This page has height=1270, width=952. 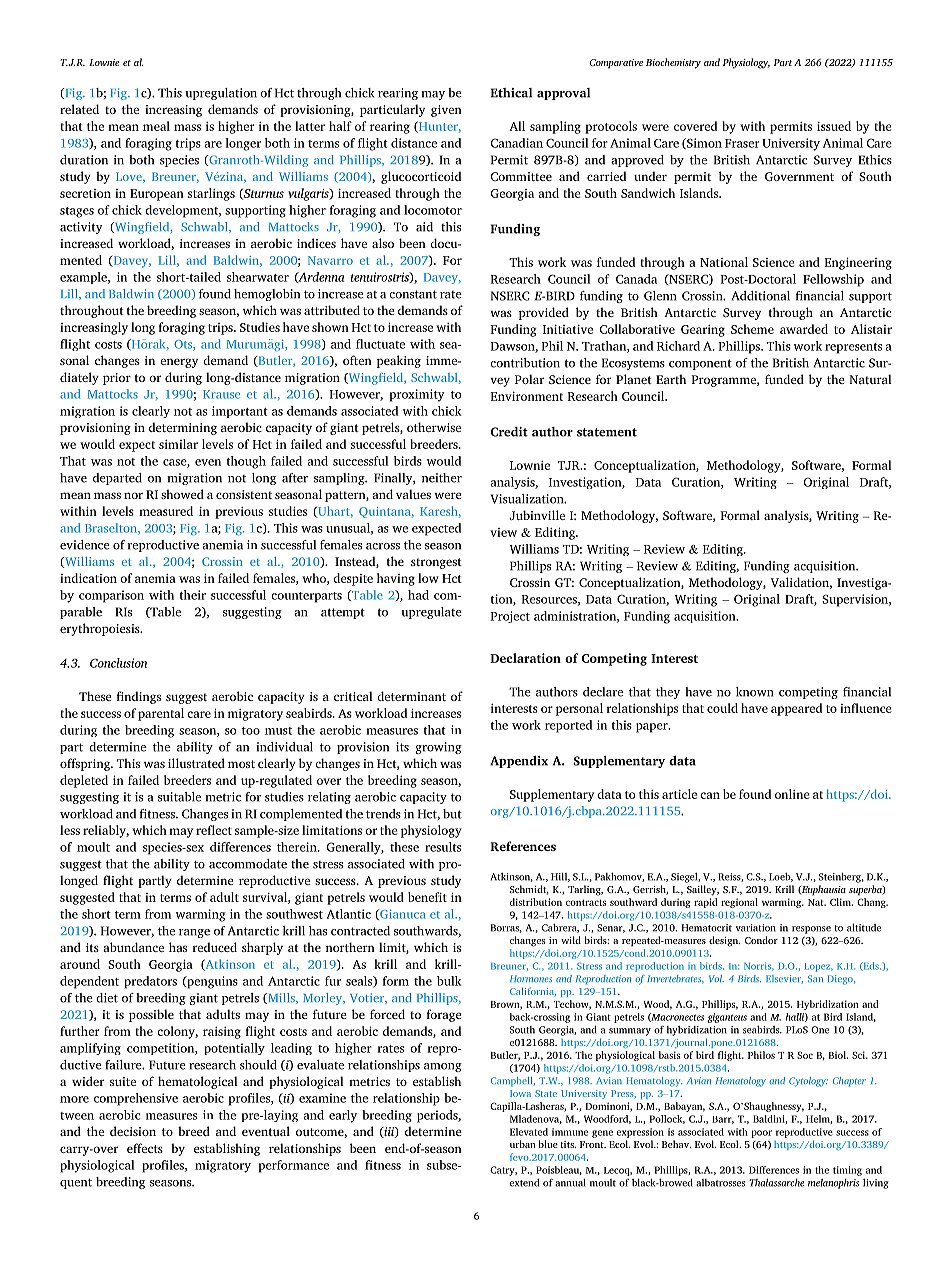 What do you see at coordinates (834, 126) in the page?
I see `issued` at bounding box center [834, 126].
